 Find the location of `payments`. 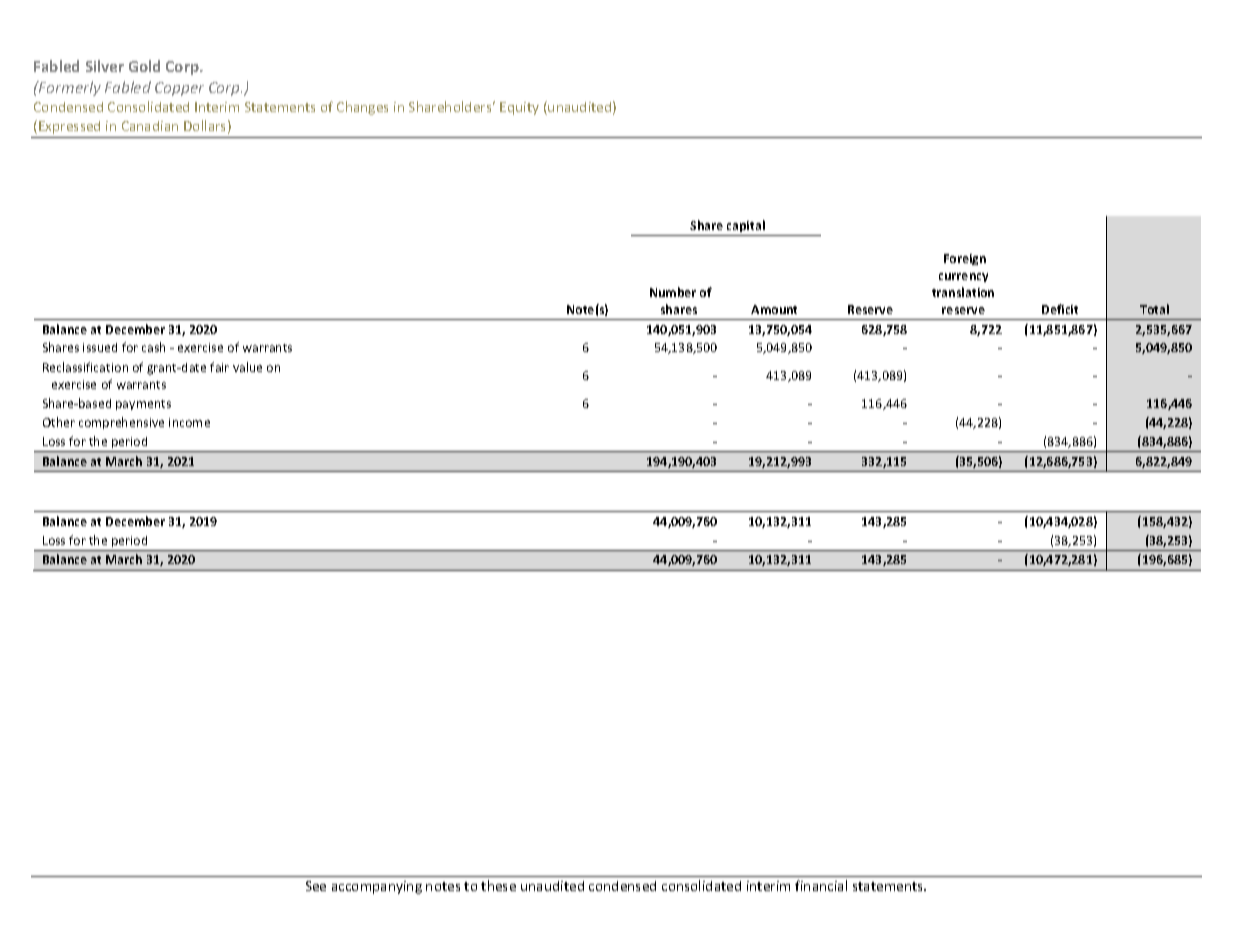

payments is located at coordinates (143, 405).
